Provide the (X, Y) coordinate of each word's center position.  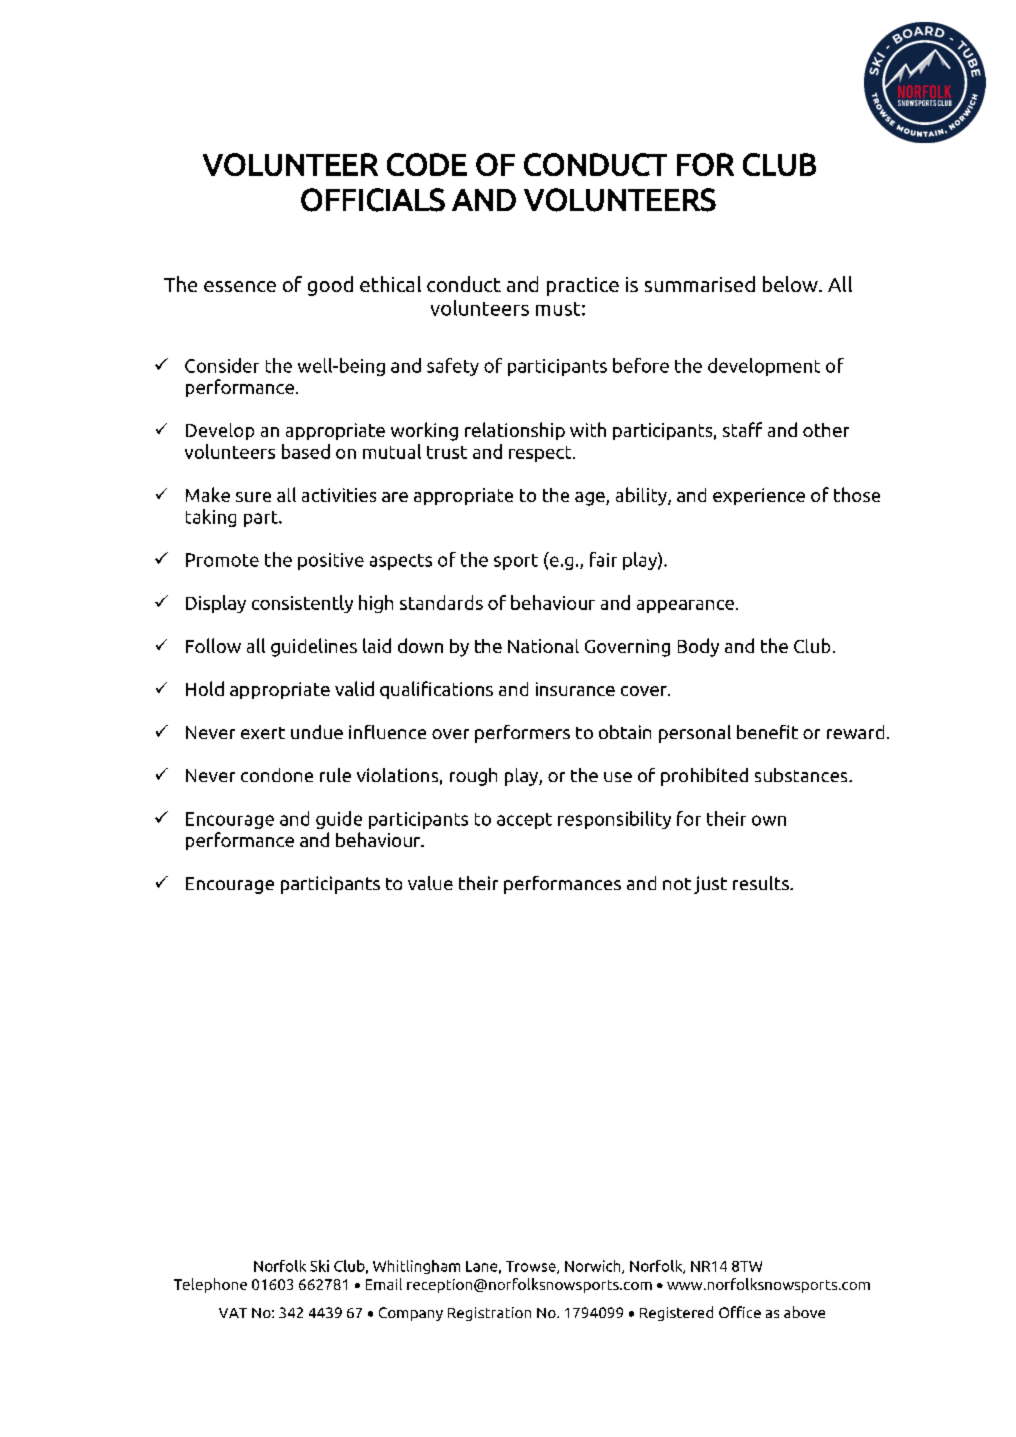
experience (759, 496)
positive (331, 561)
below (791, 284)
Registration (489, 1314)
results (762, 883)
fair (603, 559)
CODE (427, 164)
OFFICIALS (373, 200)
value (430, 883)
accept (524, 821)
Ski (319, 1266)
